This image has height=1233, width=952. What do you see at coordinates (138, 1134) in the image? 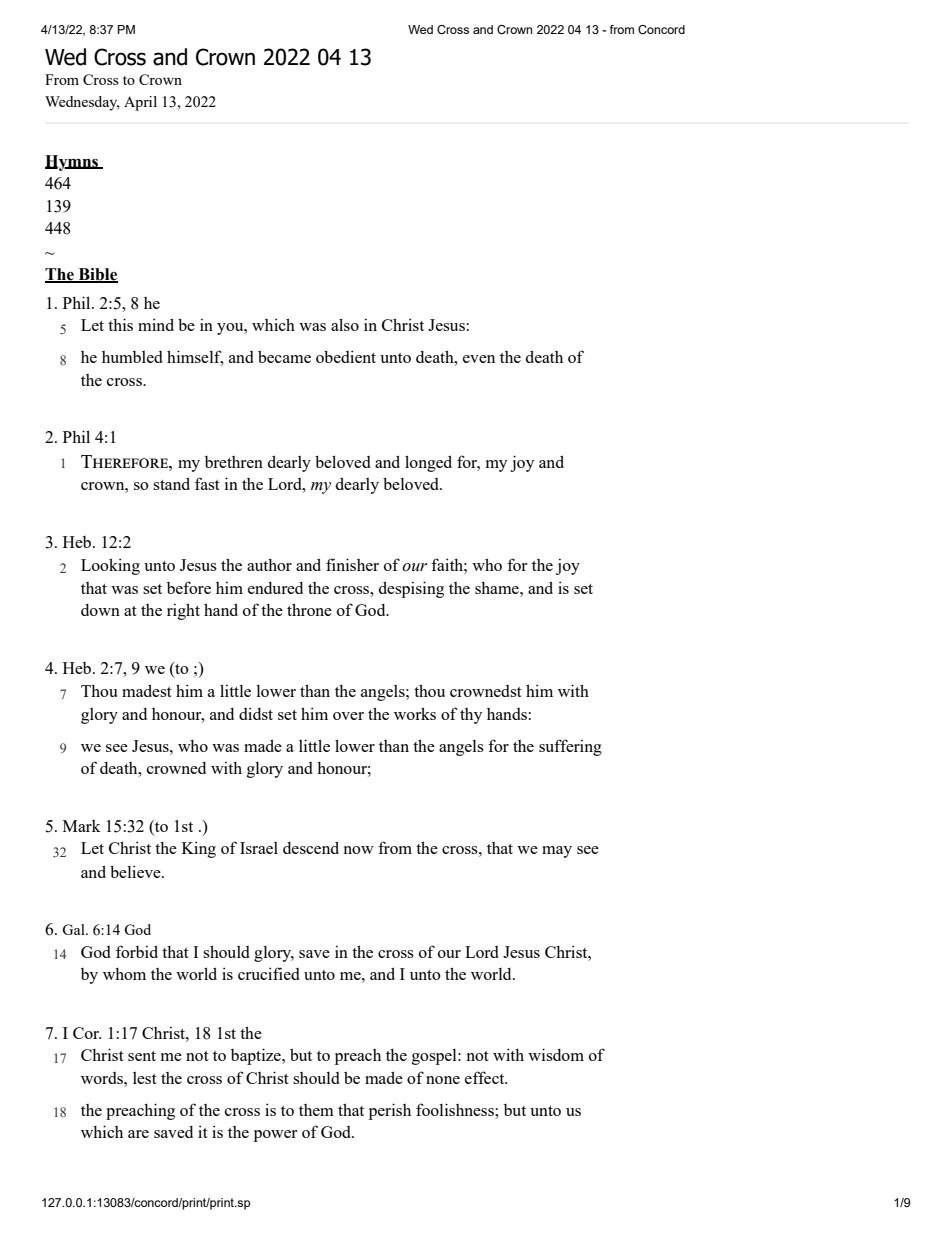
I see `are` at bounding box center [138, 1134].
